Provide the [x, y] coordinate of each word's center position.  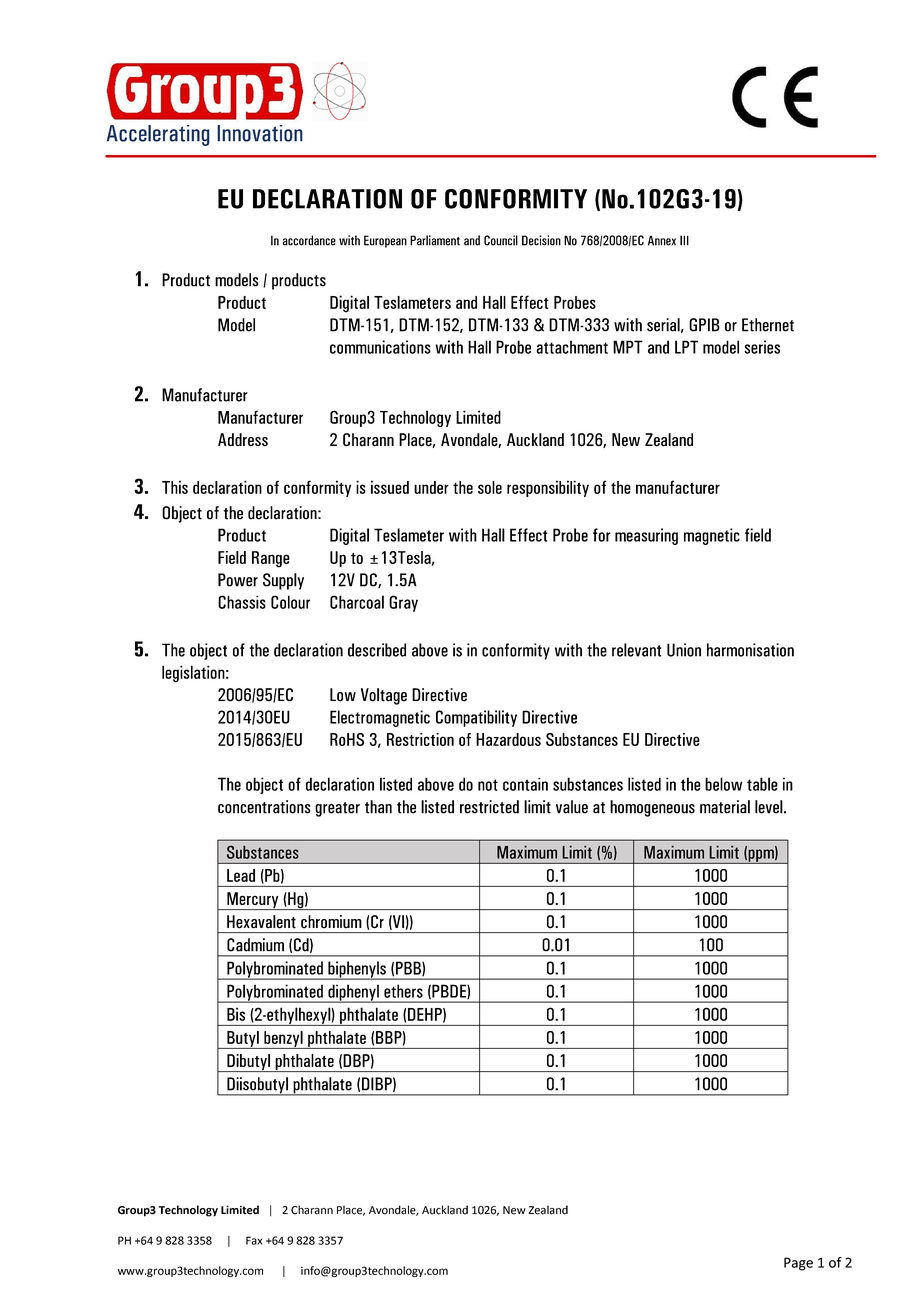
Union [684, 650]
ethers [403, 991]
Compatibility [476, 718]
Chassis [242, 602]
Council [501, 240]
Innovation [260, 133]
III [684, 240]
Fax [254, 1240]
